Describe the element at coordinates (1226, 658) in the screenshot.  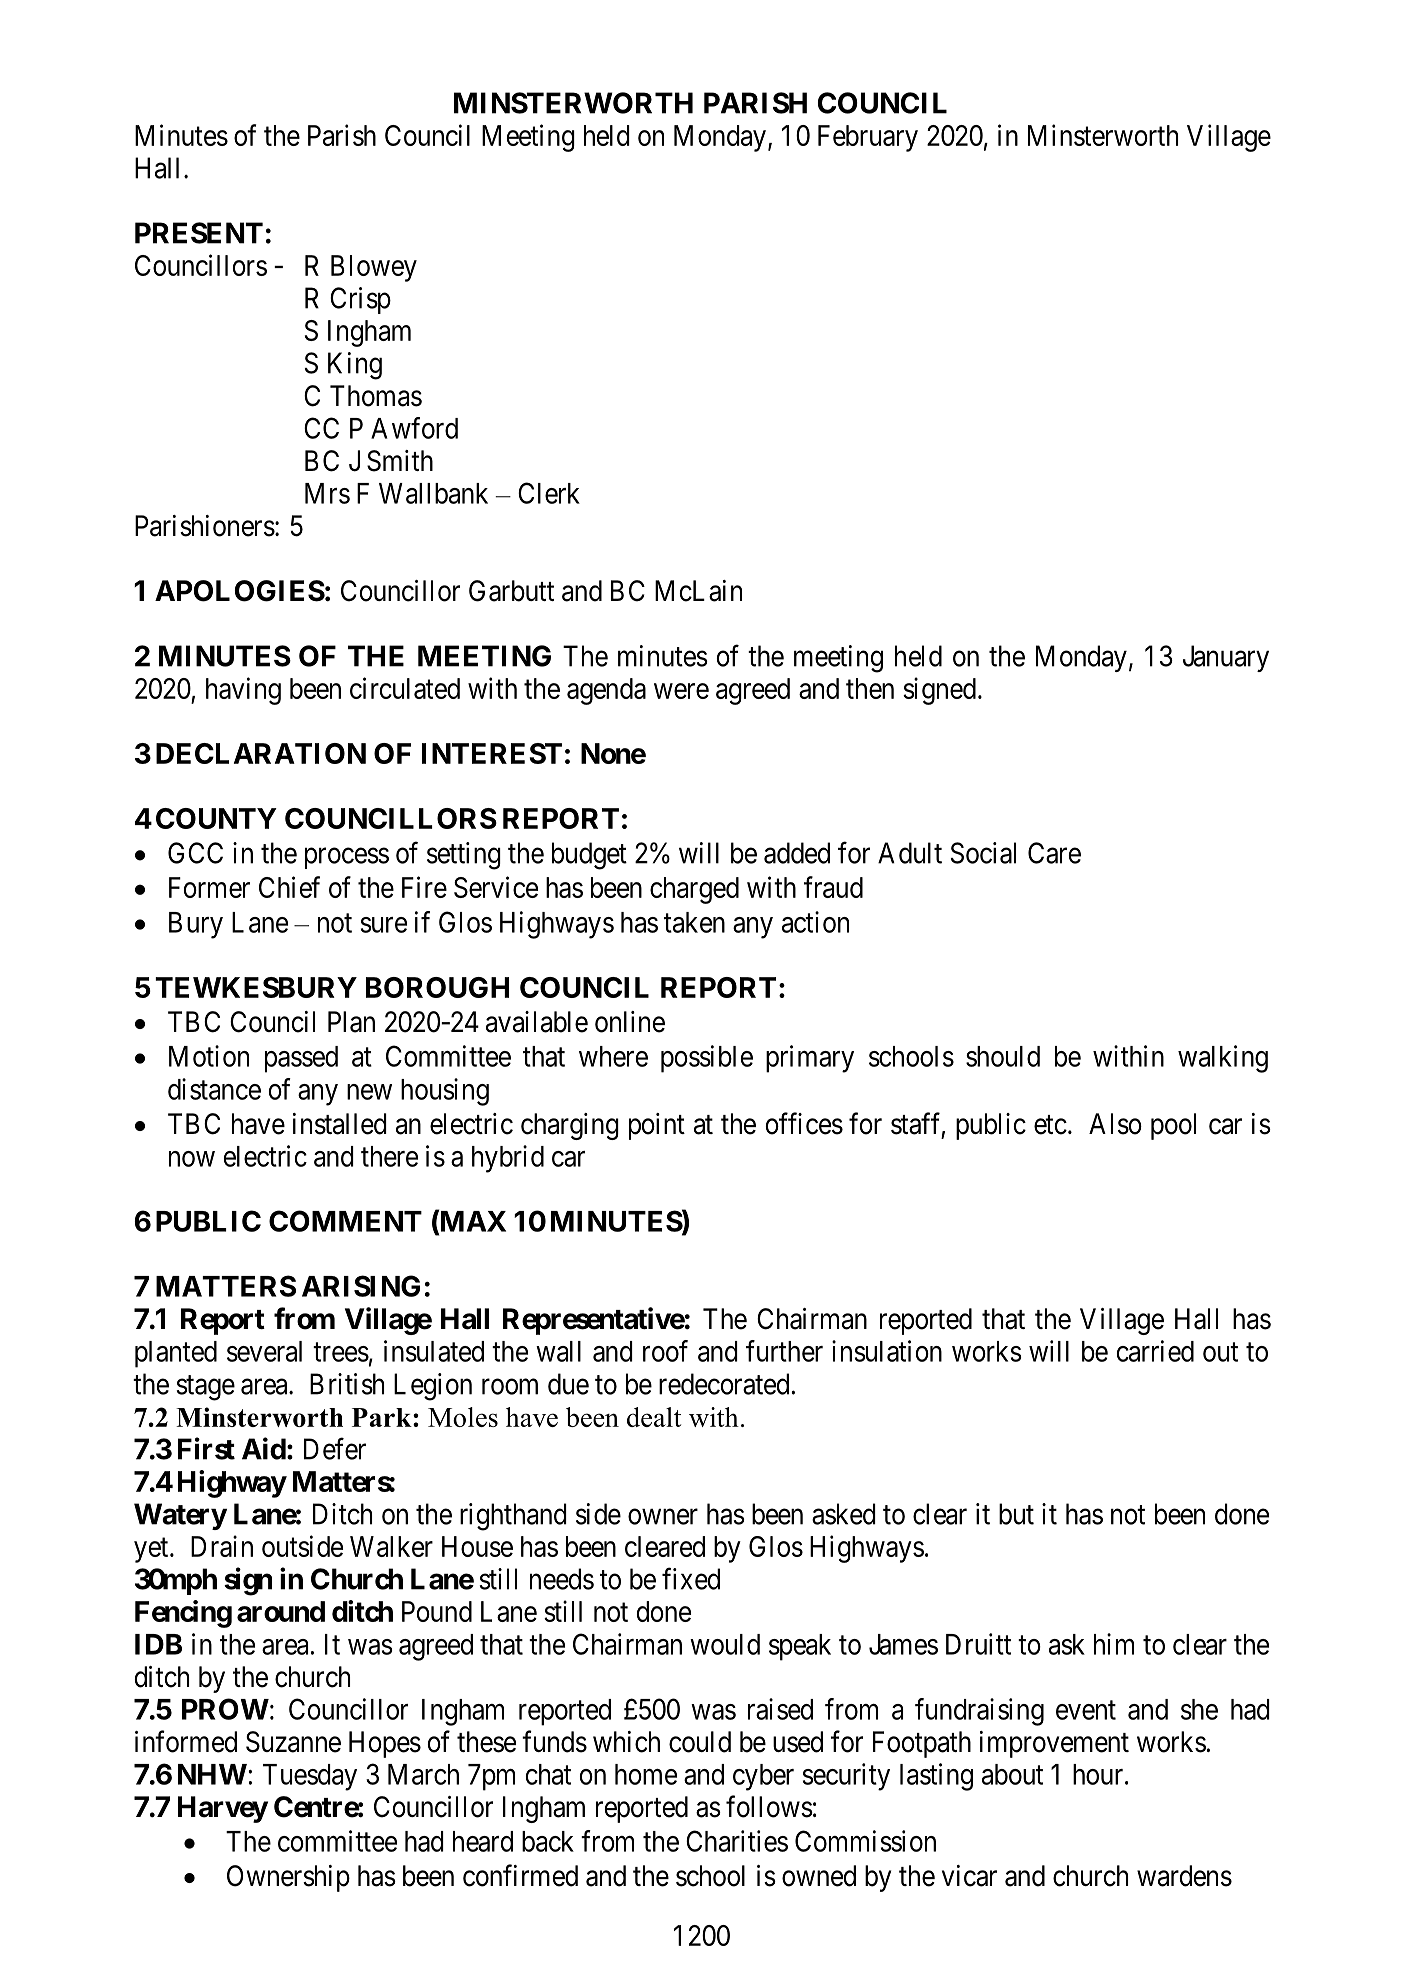
I see `January` at that location.
